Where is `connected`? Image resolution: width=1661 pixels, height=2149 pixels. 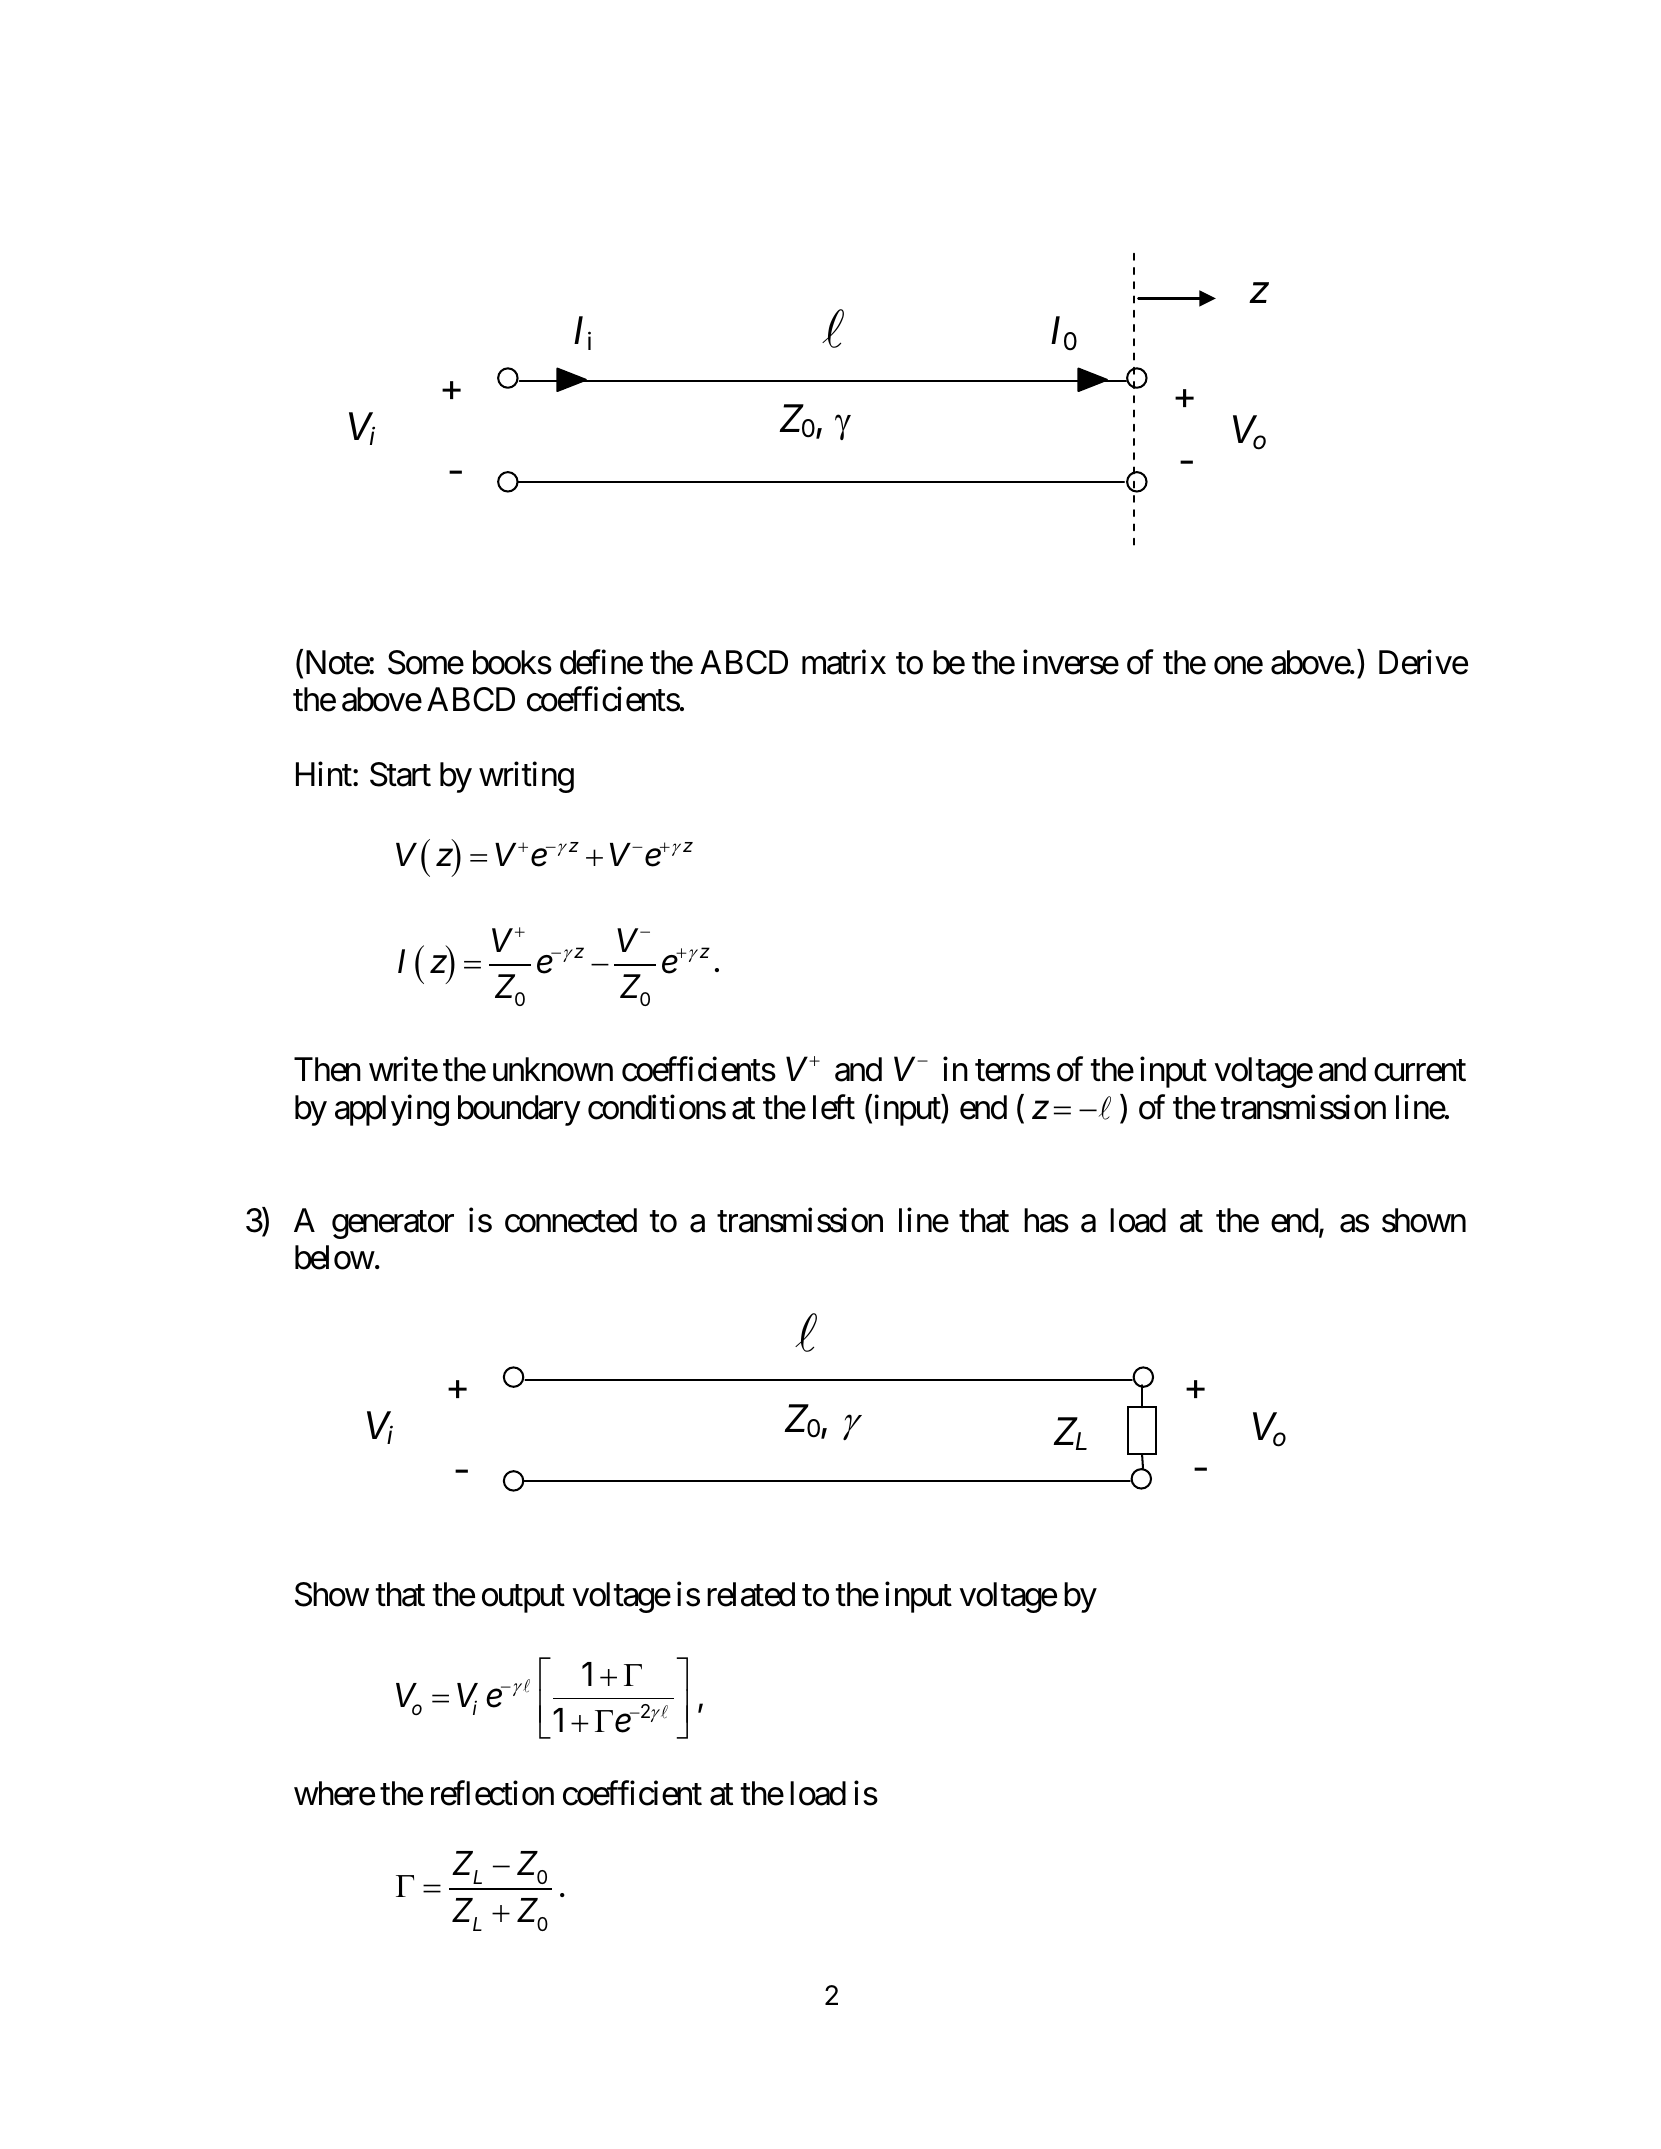 connected is located at coordinates (571, 1220).
